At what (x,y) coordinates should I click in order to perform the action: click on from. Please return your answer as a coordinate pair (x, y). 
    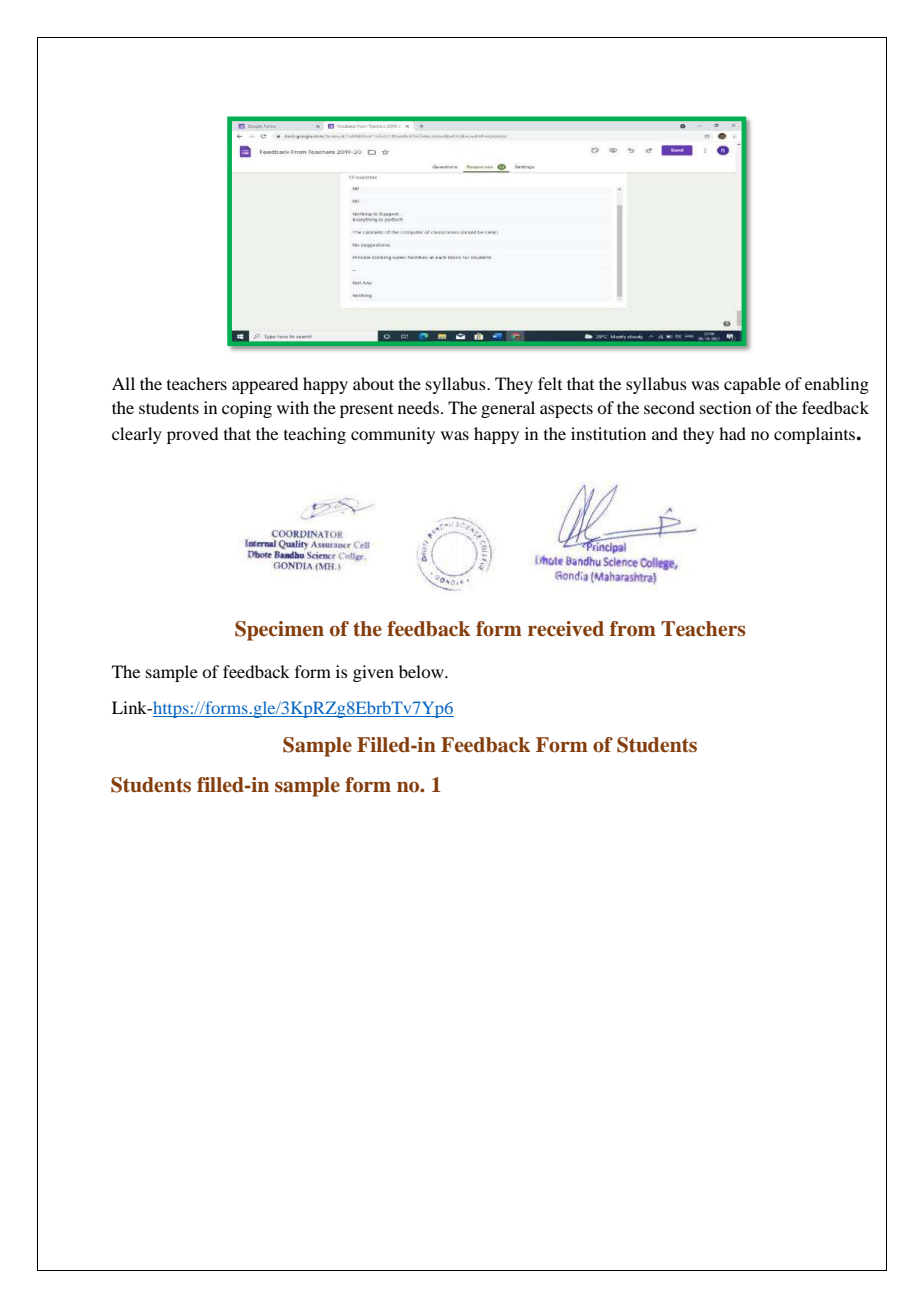
    Looking at the image, I should click on (633, 629).
